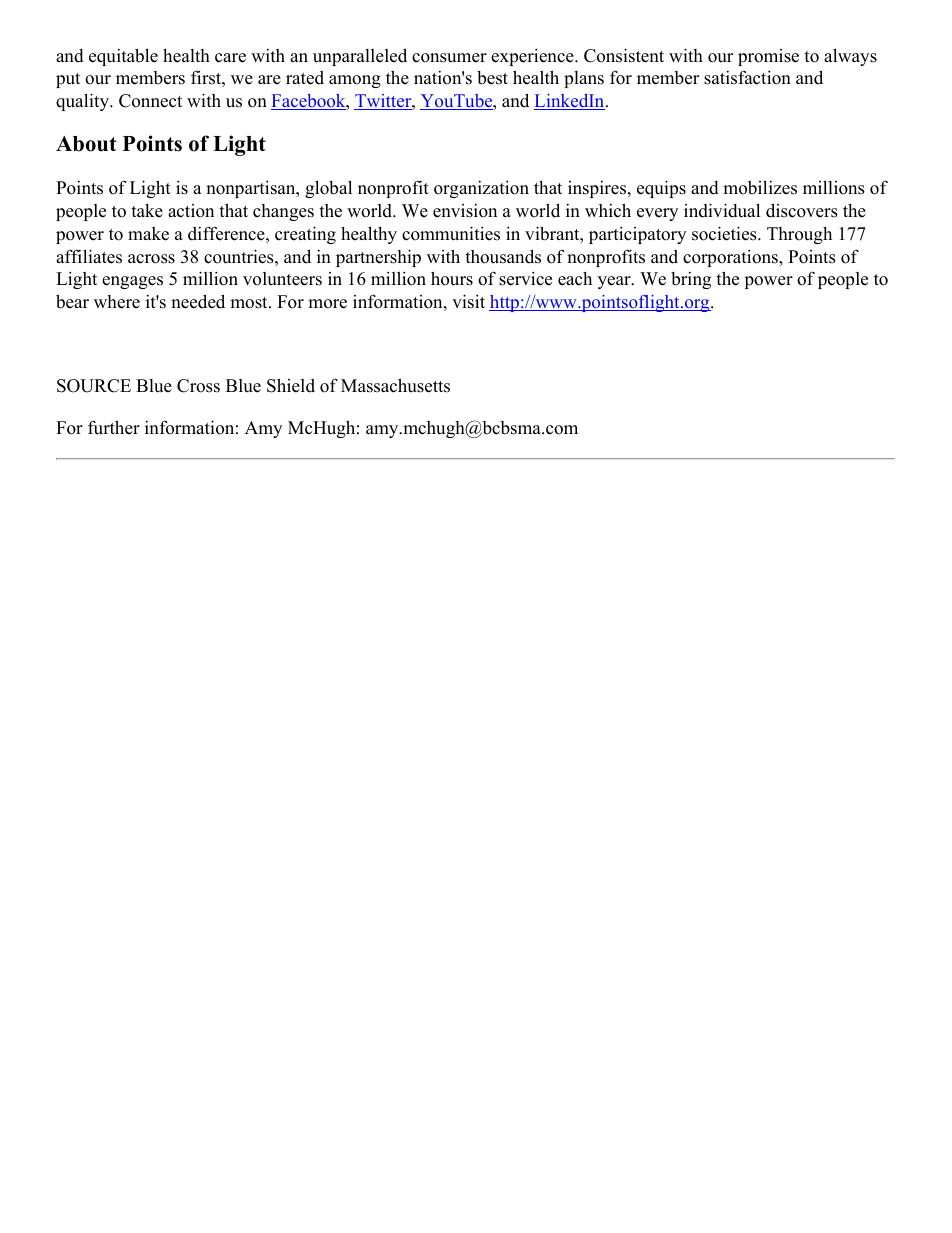 This page has width=952, height=1233. I want to click on communities, so click(451, 233).
